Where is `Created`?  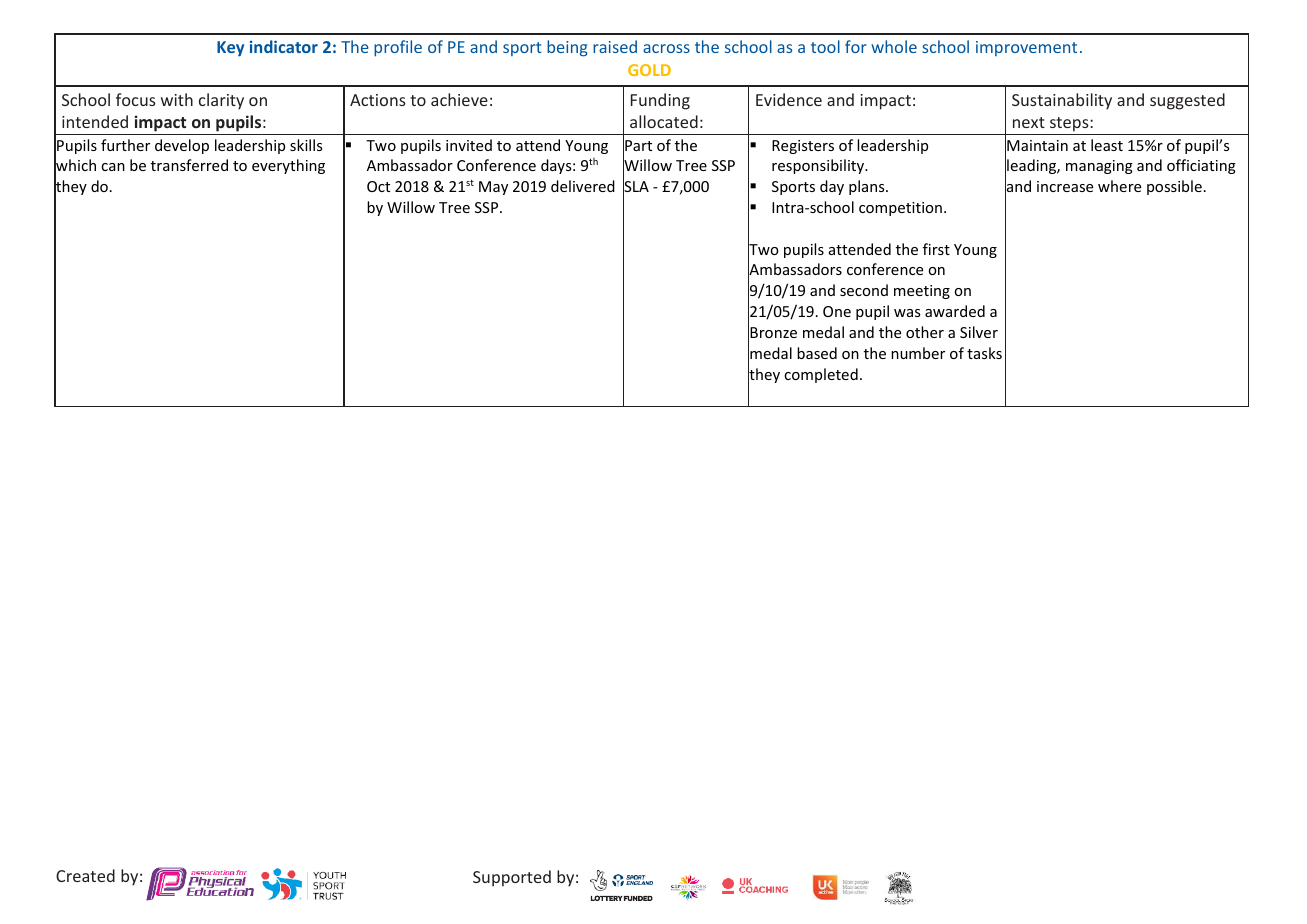 Created is located at coordinates (85, 875).
